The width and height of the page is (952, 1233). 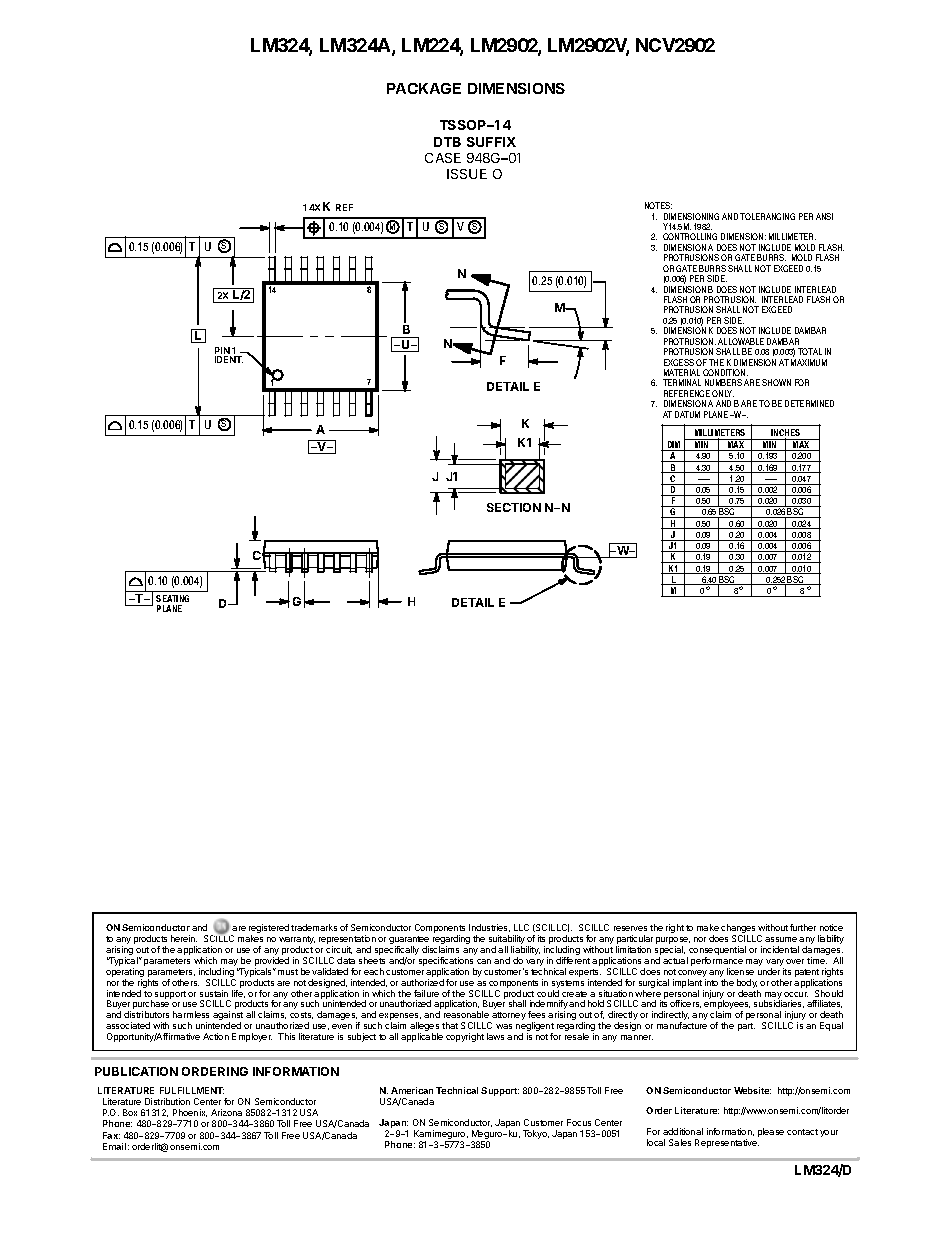 I want to click on Website, so click(x=752, y=1090).
